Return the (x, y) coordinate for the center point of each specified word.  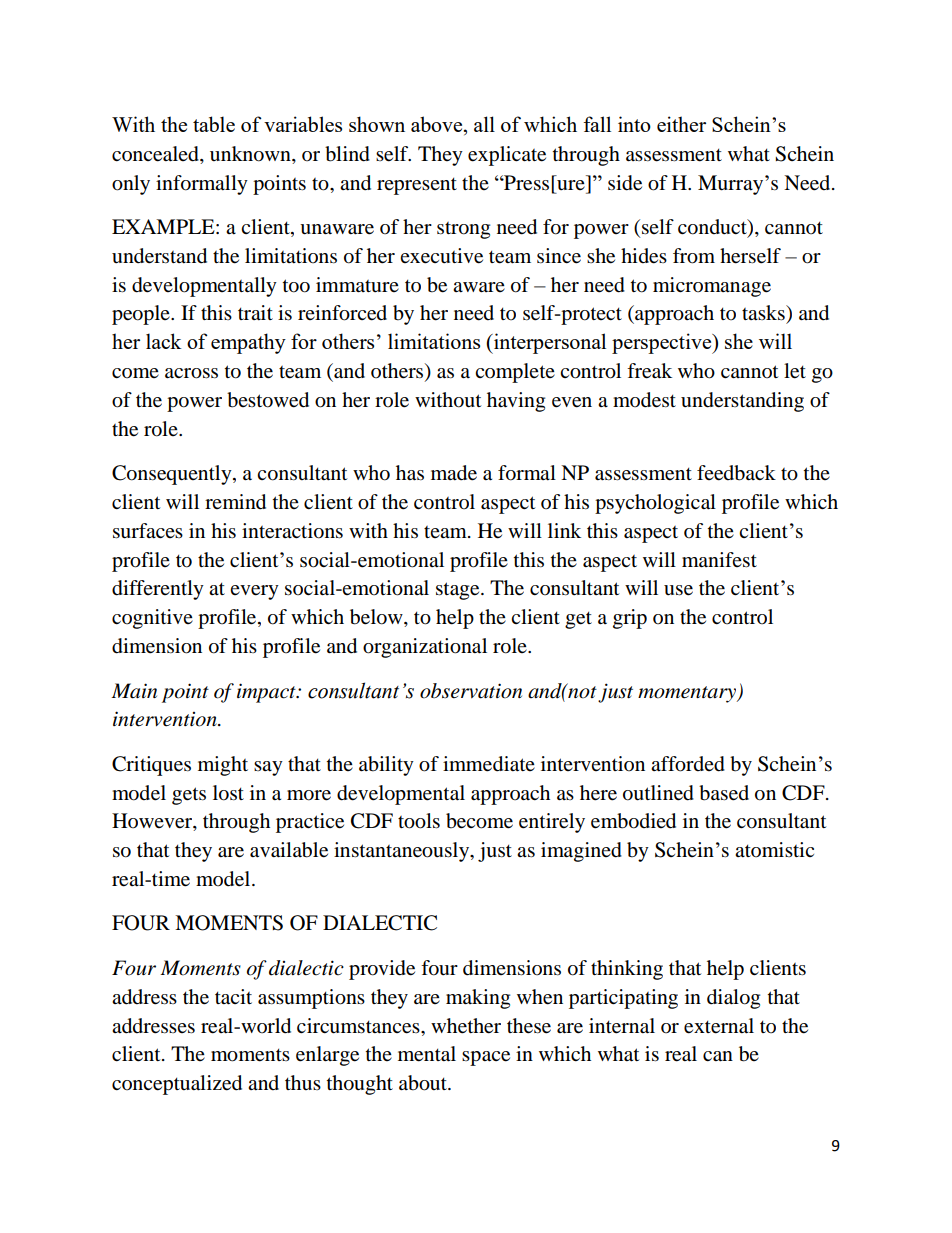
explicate (507, 156)
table (214, 124)
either (681, 124)
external (719, 1026)
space (486, 1058)
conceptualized (177, 1085)
